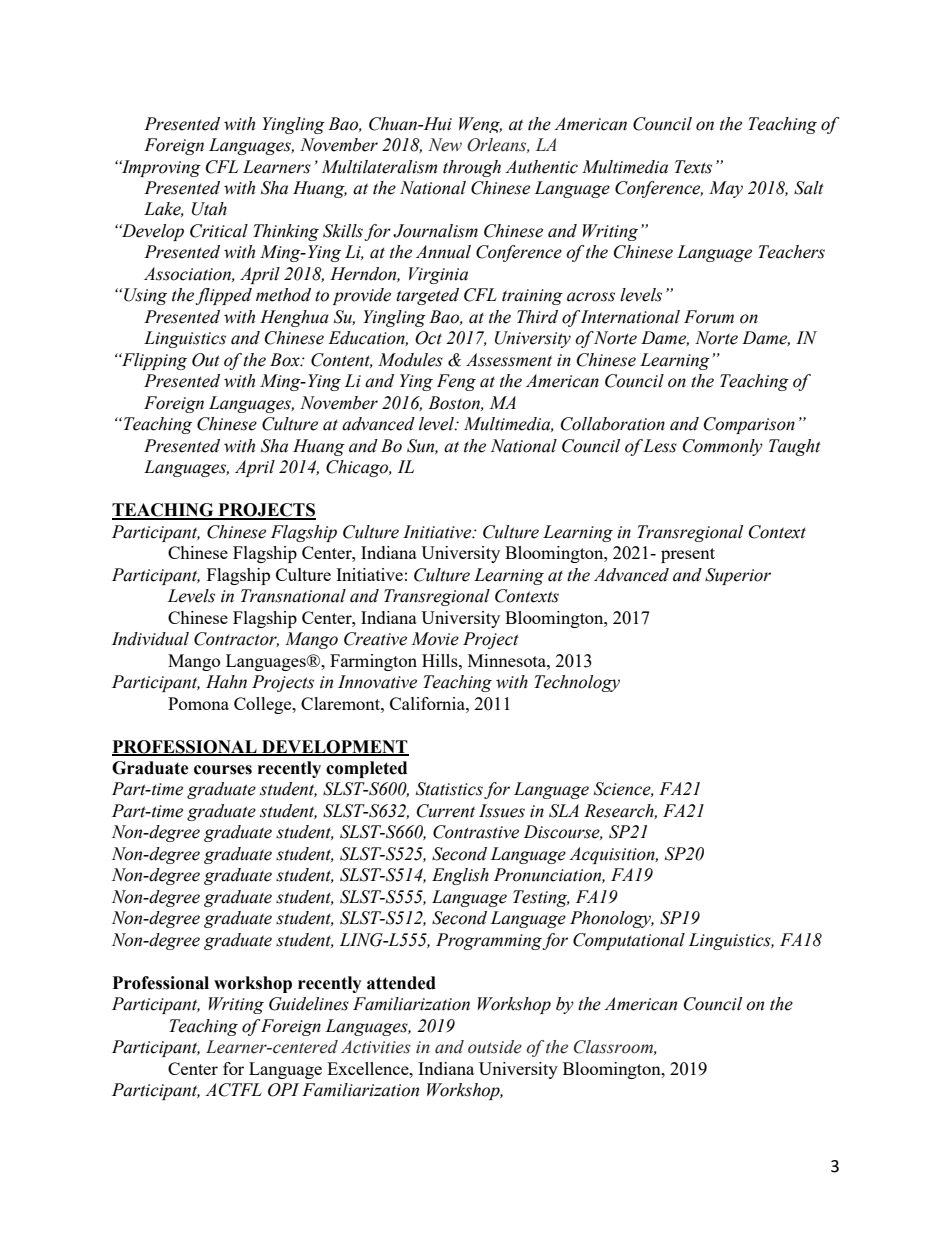  What do you see at coordinates (495, 1047) in the page?
I see `outside` at bounding box center [495, 1047].
